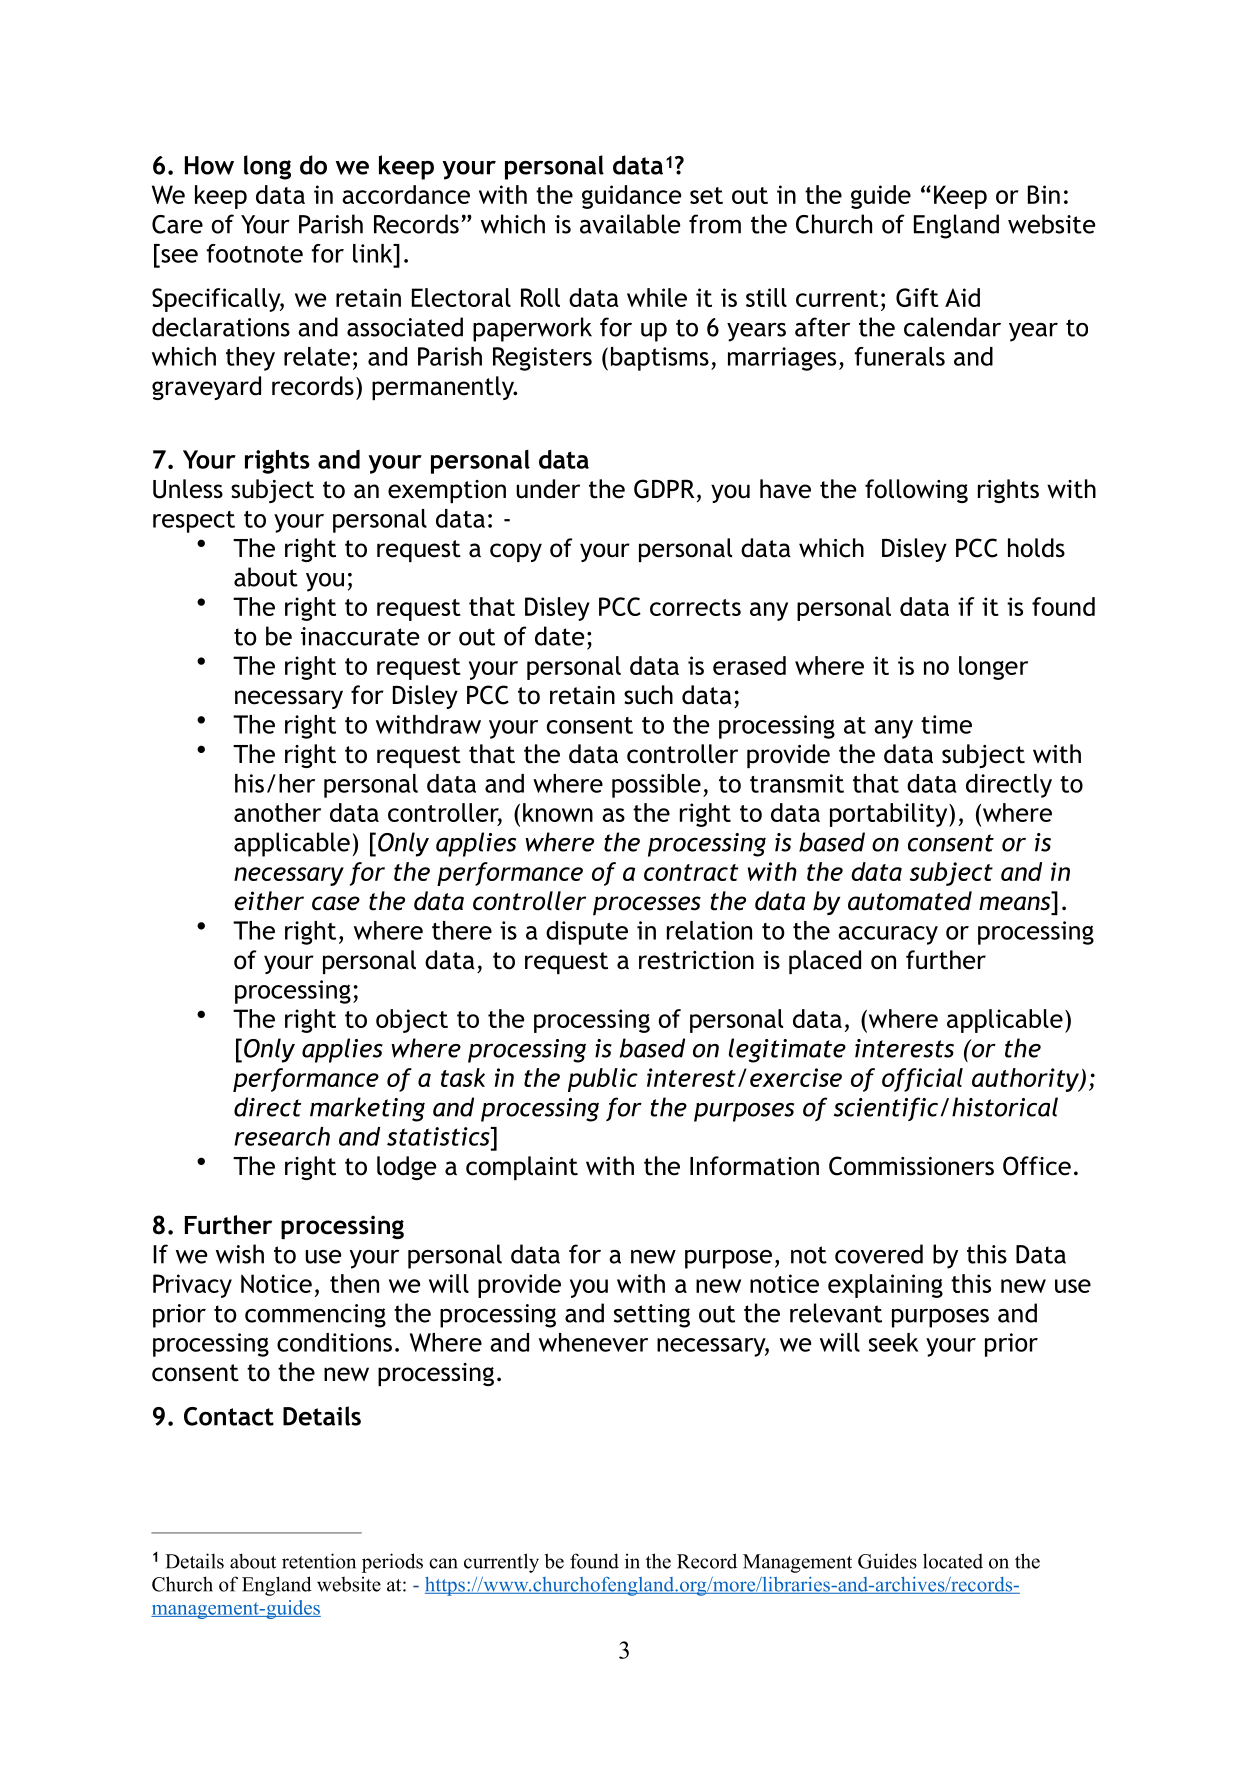 The image size is (1252, 1770). What do you see at coordinates (282, 1136) in the document?
I see `research` at bounding box center [282, 1136].
